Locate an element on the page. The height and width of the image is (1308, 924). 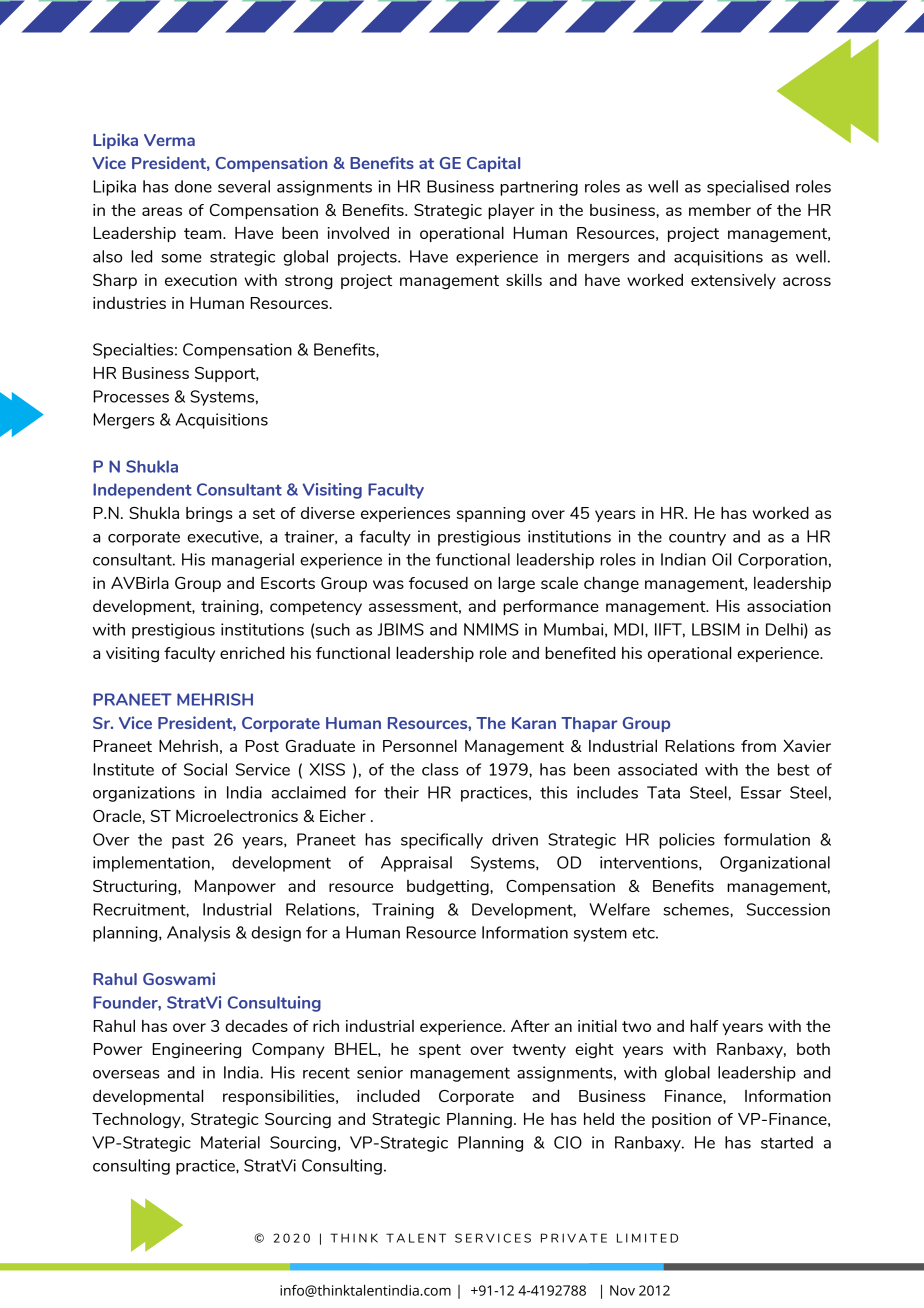
done is located at coordinates (193, 186).
